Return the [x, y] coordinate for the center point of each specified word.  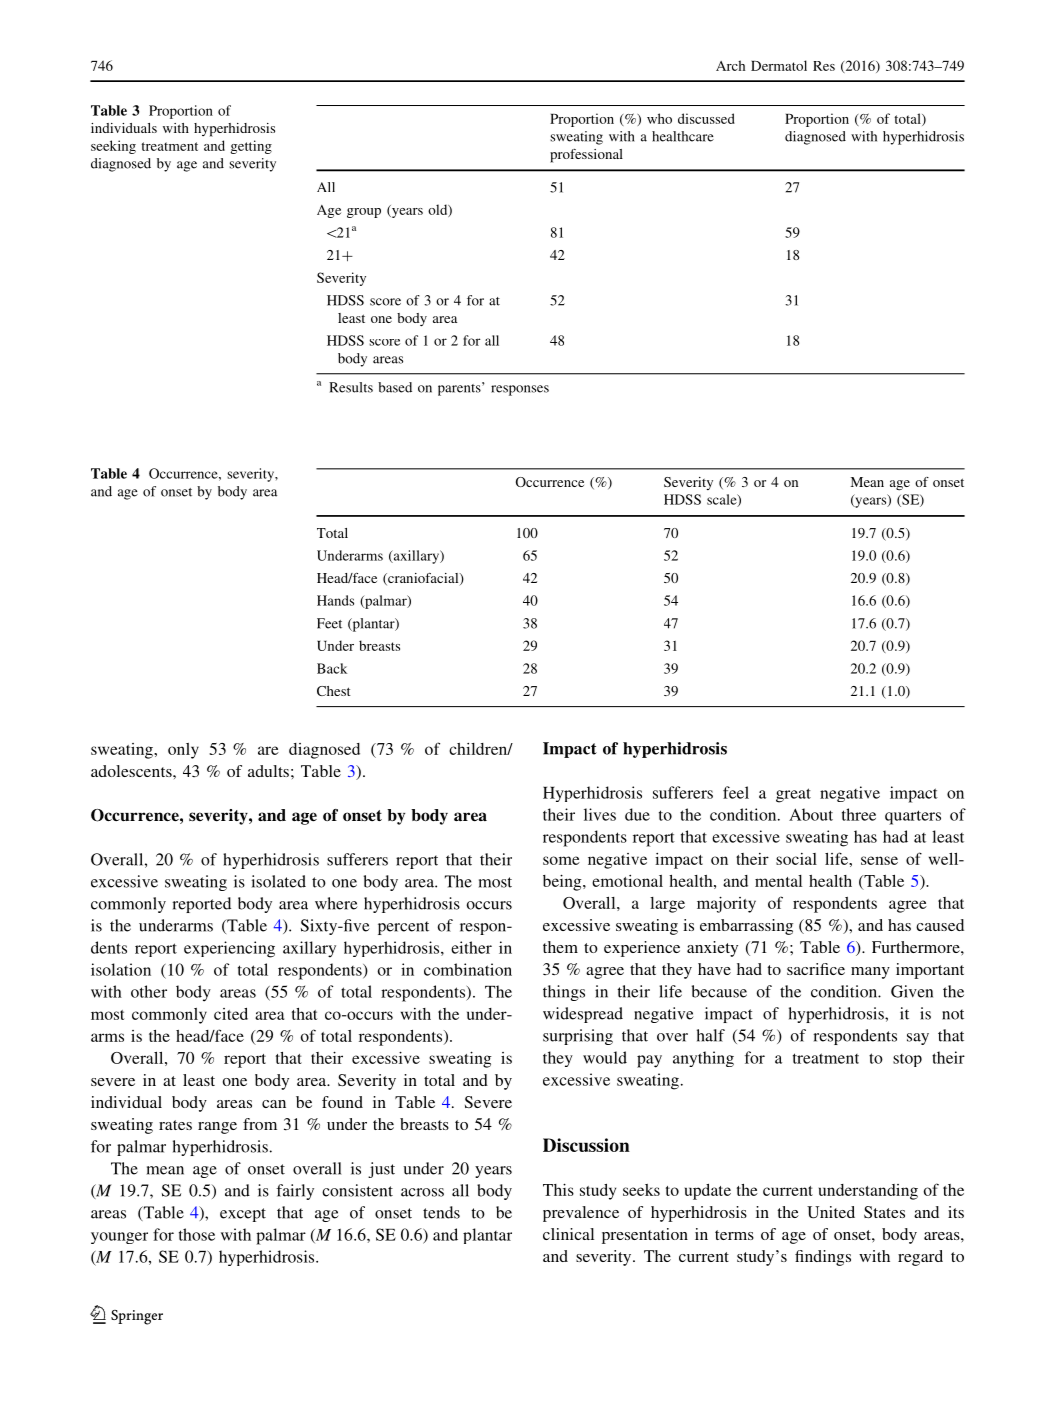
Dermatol [779, 65]
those [197, 1234]
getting [251, 147]
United [831, 1212]
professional [586, 156]
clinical [568, 1234]
